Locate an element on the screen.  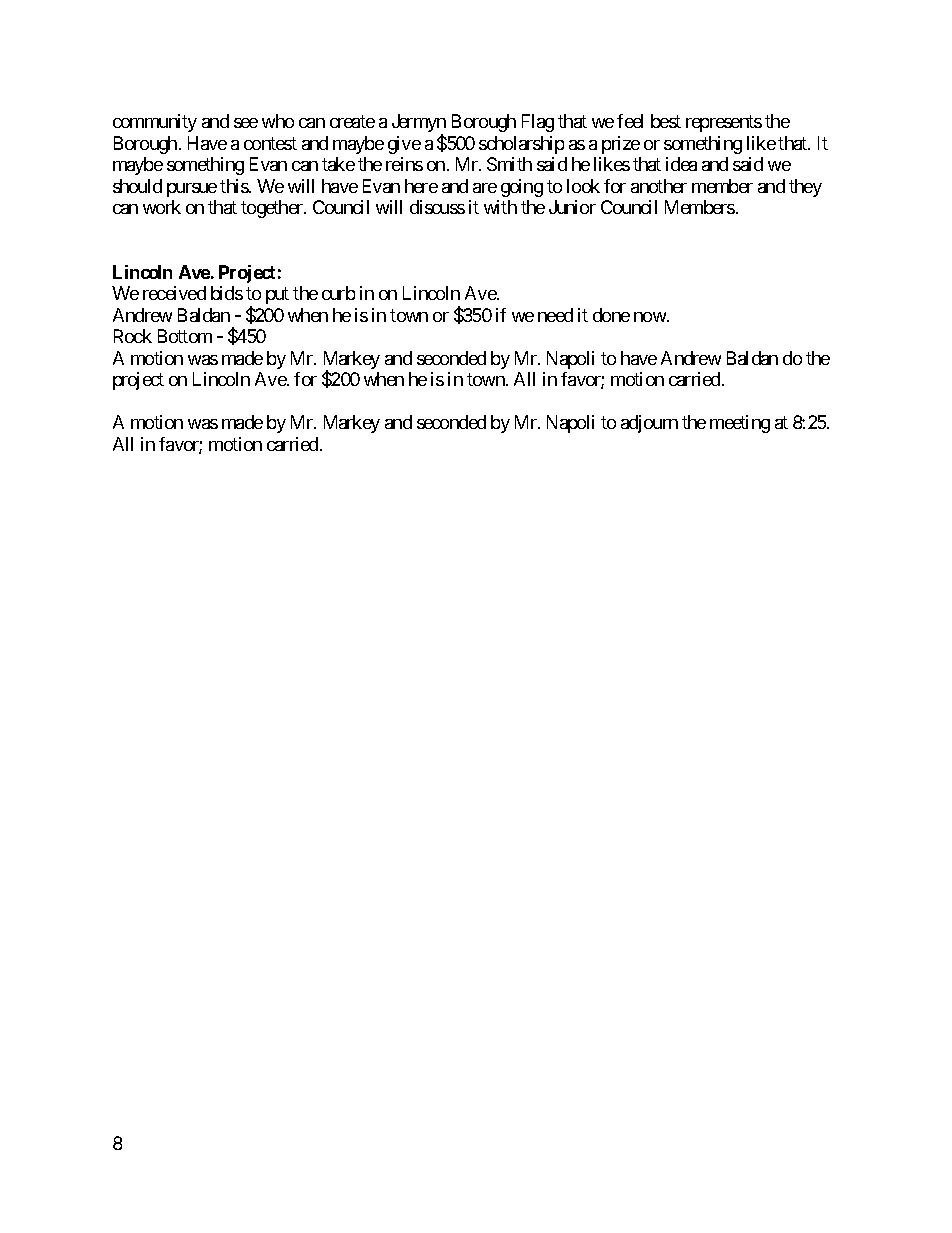
Rock is located at coordinates (133, 336).
